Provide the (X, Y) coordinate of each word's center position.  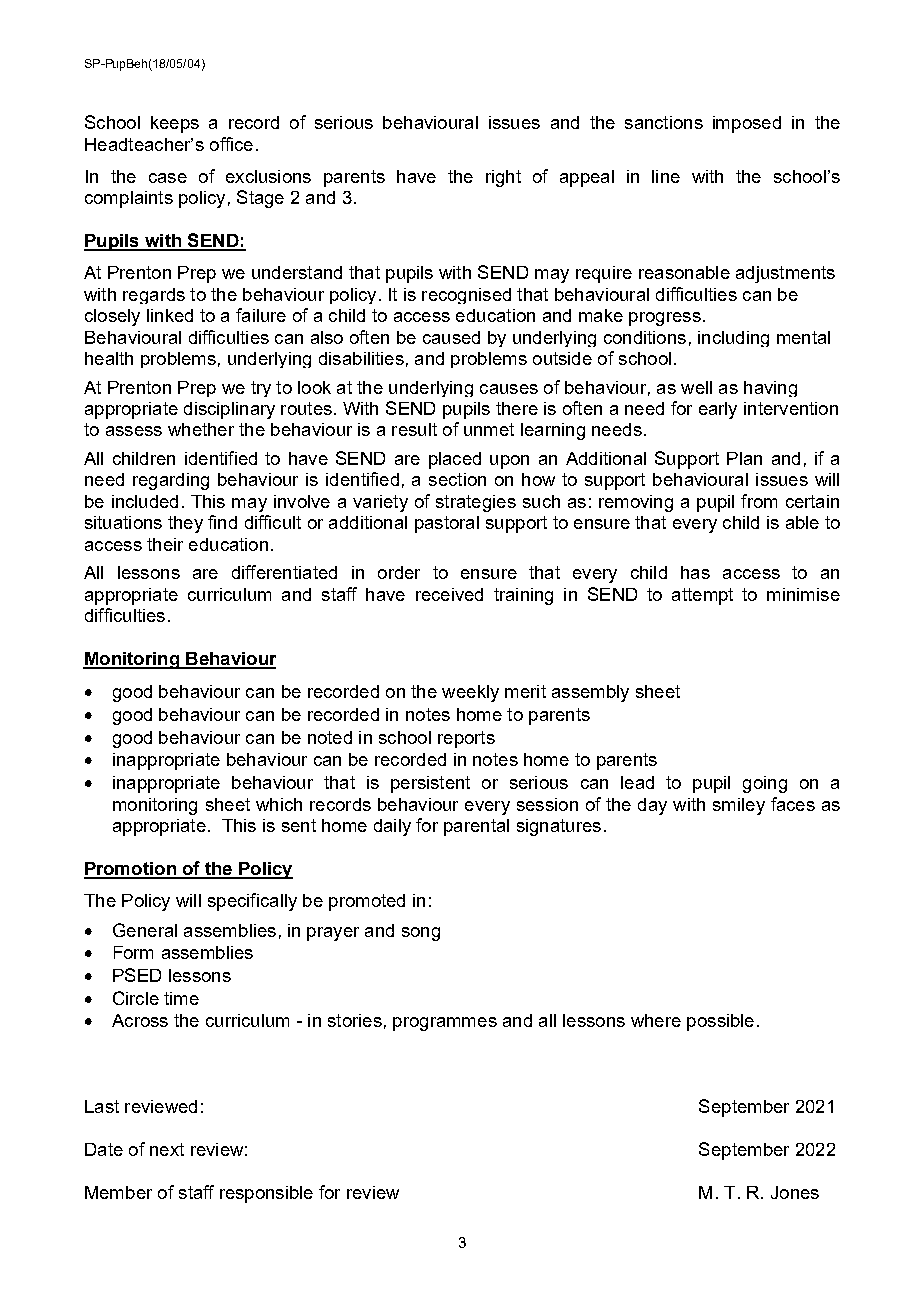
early (718, 410)
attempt (702, 596)
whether (201, 429)
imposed (747, 124)
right (503, 178)
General (145, 930)
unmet (489, 429)
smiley (739, 806)
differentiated (284, 572)
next (167, 1149)
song (421, 934)
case (168, 178)
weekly (470, 693)
